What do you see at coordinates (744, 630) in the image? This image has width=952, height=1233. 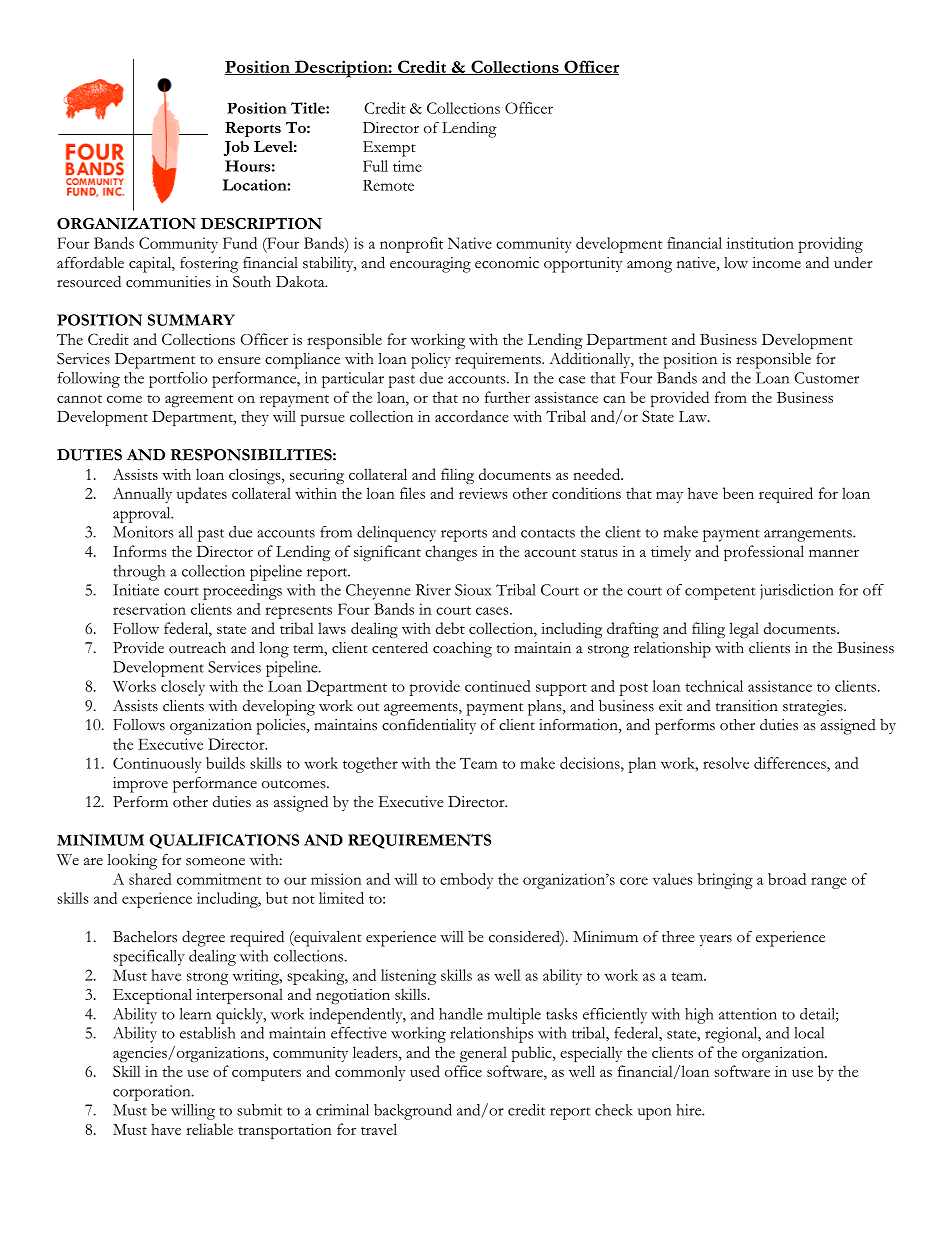 I see `legal` at bounding box center [744, 630].
